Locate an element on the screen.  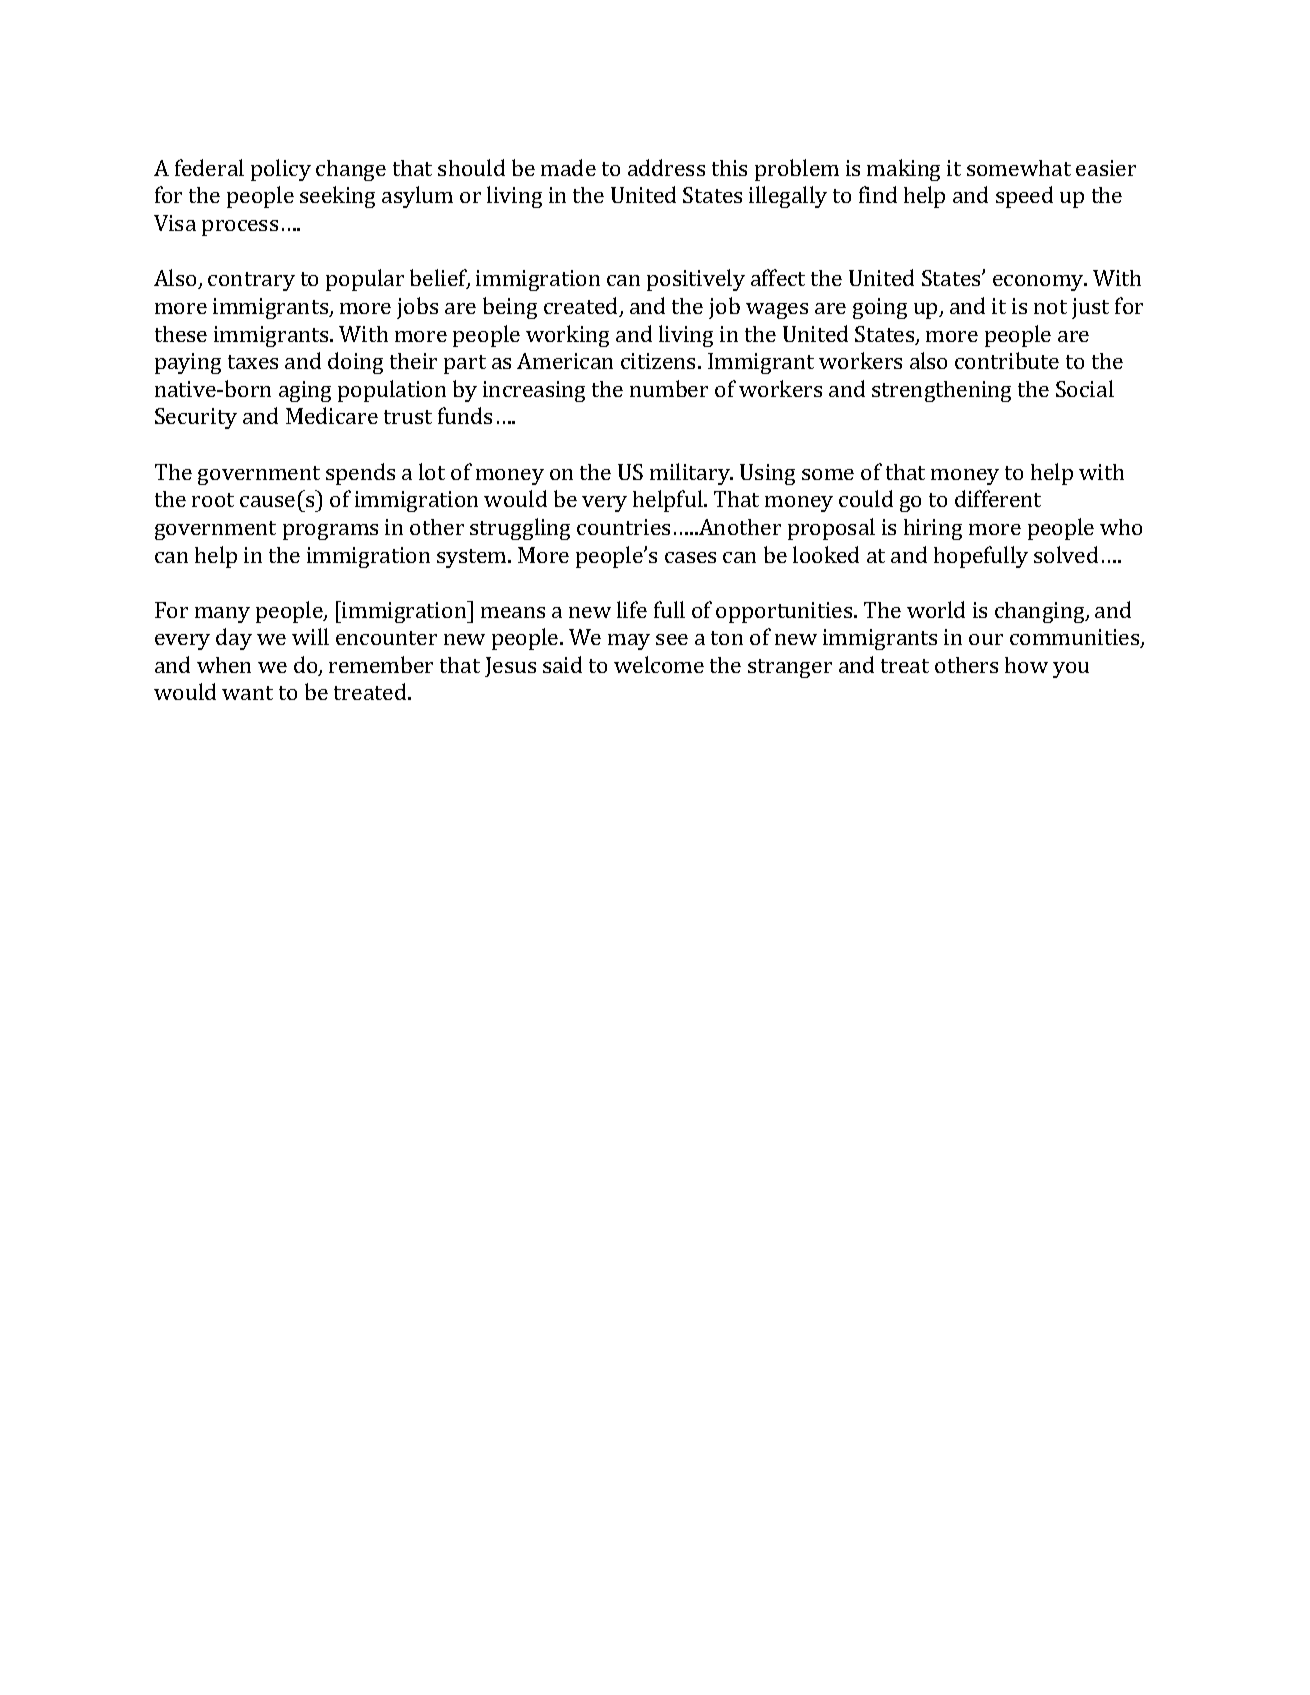
speed is located at coordinates (1024, 197).
